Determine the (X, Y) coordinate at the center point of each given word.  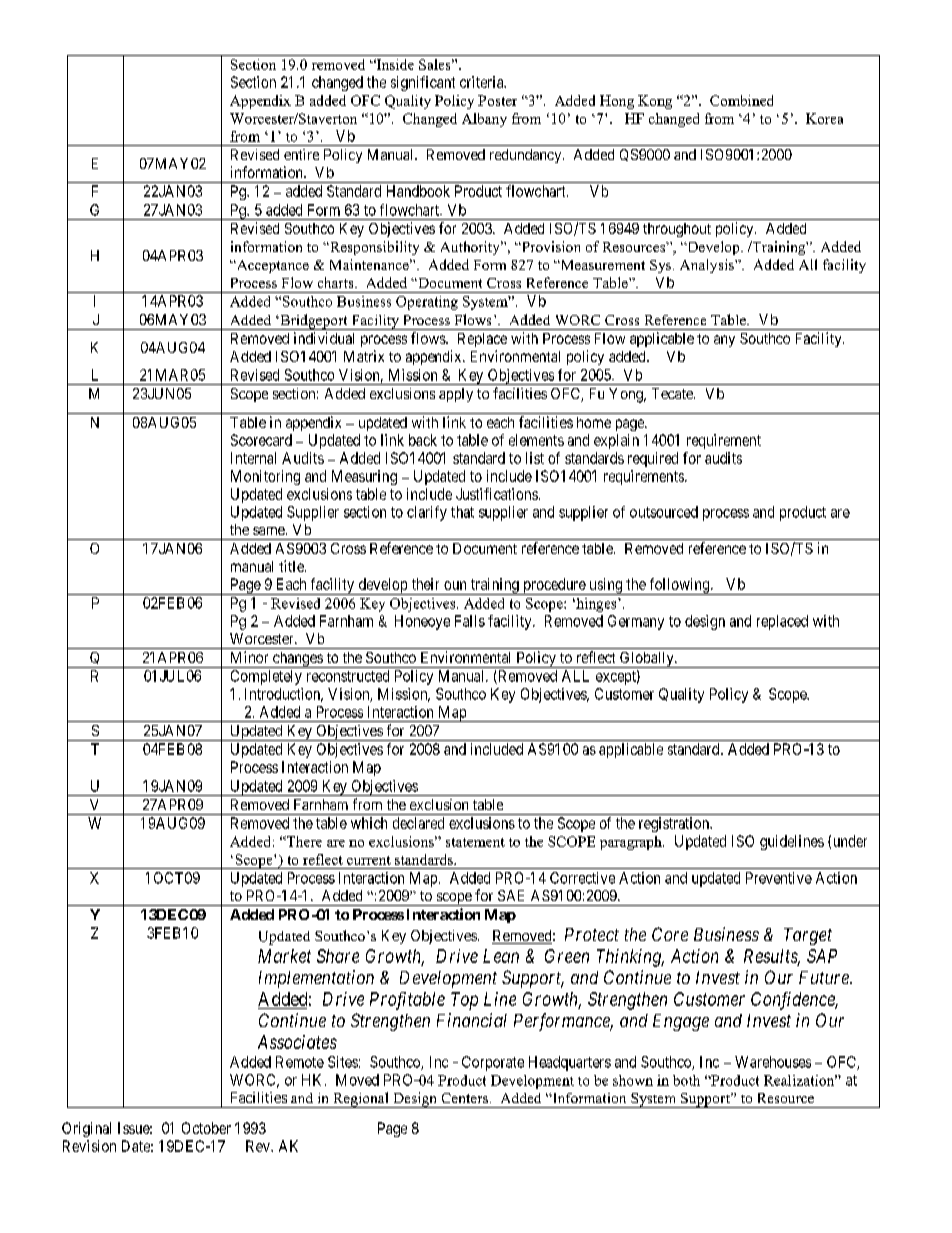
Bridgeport (314, 322)
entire (301, 154)
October (206, 1128)
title (292, 566)
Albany (484, 120)
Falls (470, 621)
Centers (465, 1098)
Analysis (708, 266)
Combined (741, 100)
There (303, 841)
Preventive (779, 878)
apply (456, 395)
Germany (636, 622)
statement (475, 842)
